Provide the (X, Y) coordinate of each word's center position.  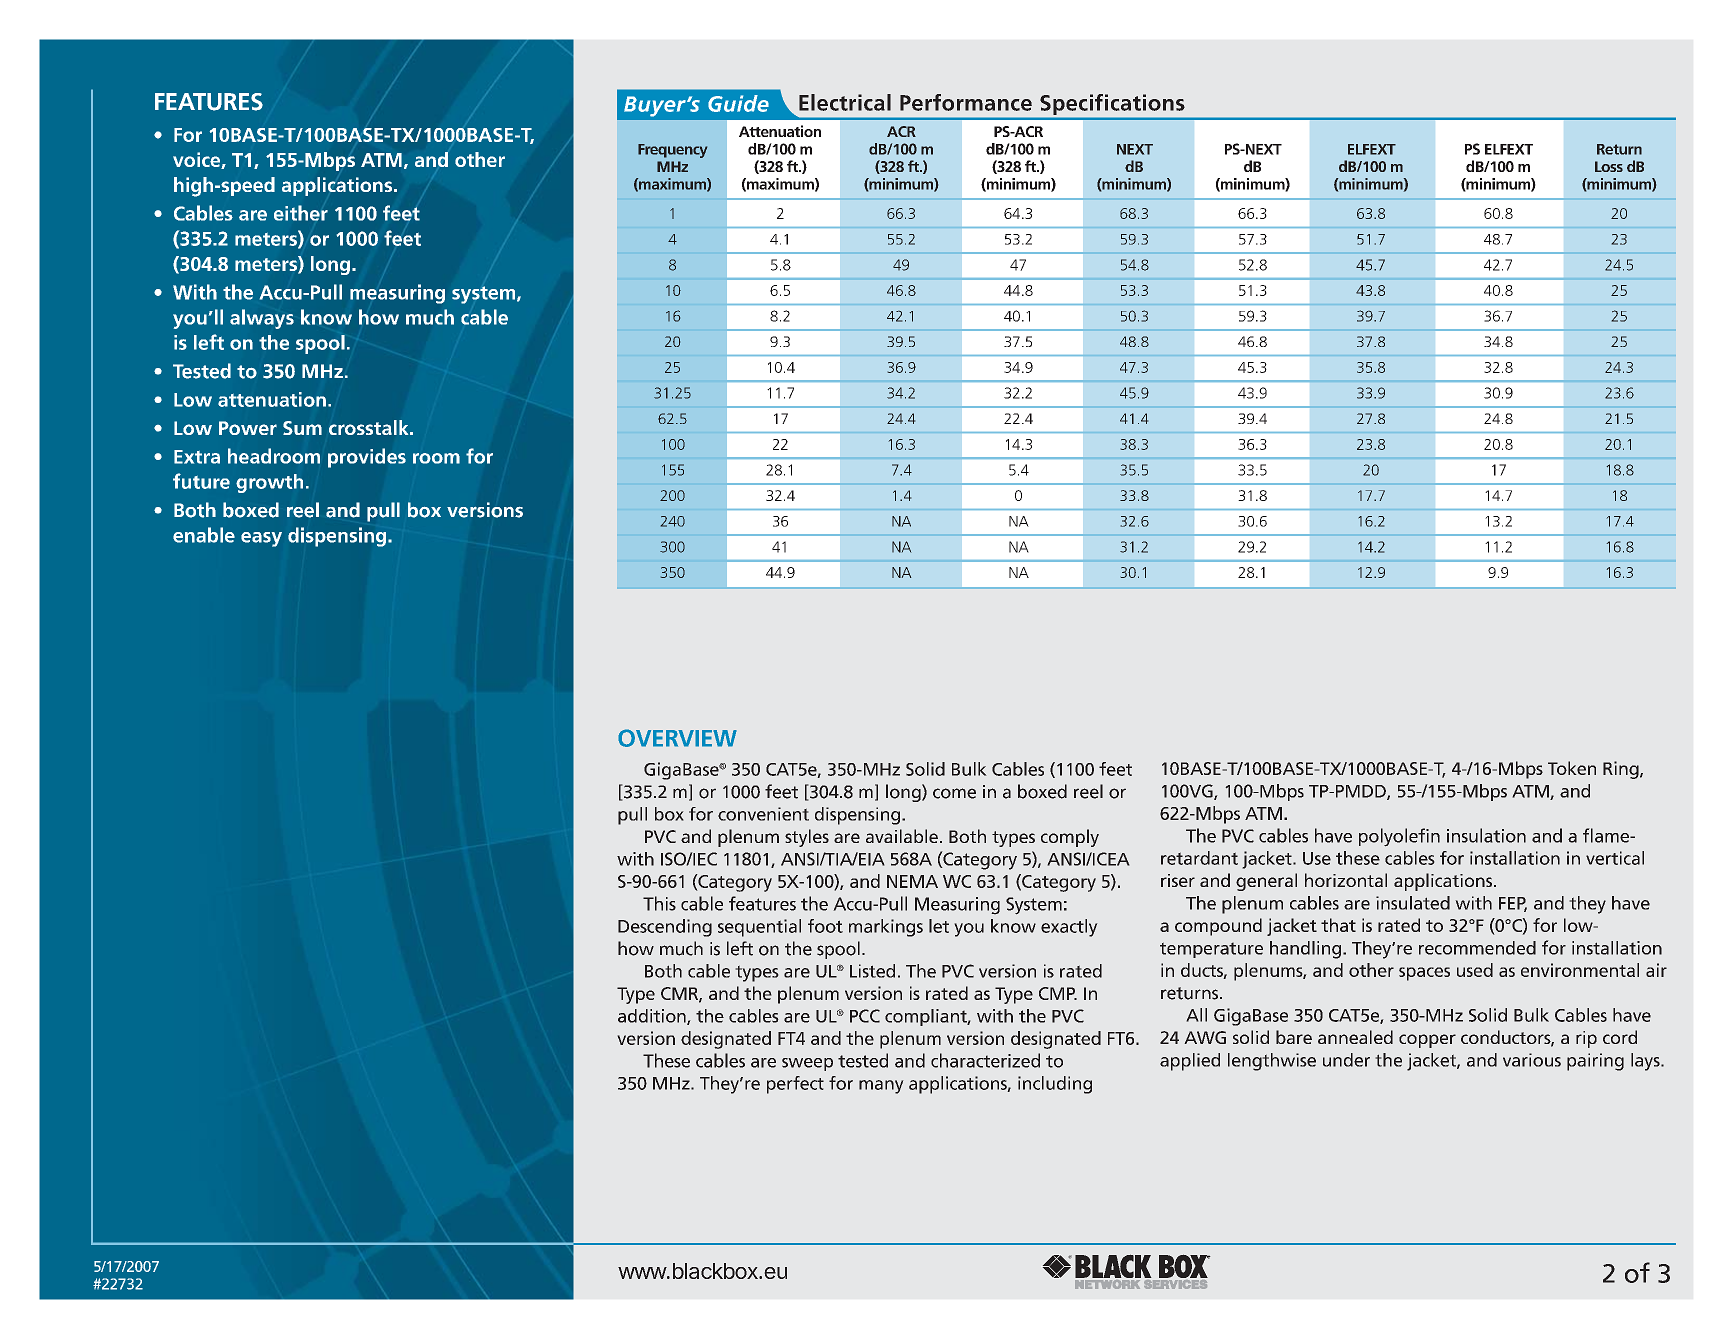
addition (653, 1017)
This (659, 903)
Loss (1609, 166)
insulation (1486, 835)
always (262, 319)
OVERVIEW (677, 738)
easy (261, 539)
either (301, 213)
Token (1572, 768)
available (902, 836)
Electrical (845, 102)
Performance (966, 102)
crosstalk (370, 427)
